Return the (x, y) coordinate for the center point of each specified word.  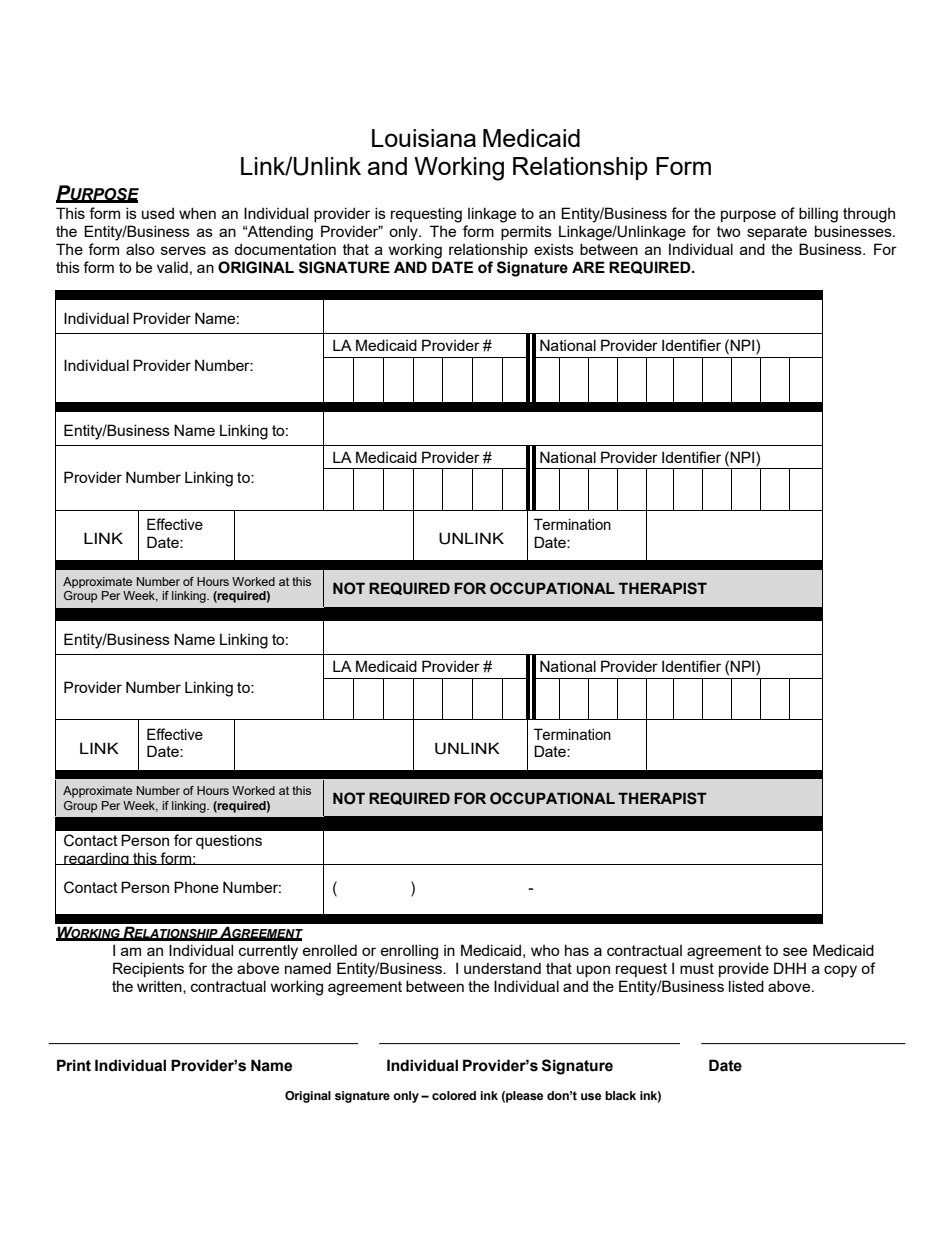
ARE (588, 267)
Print (74, 1065)
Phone (196, 887)
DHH (790, 968)
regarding (96, 858)
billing (818, 215)
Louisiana (424, 138)
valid (172, 267)
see (795, 951)
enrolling (409, 952)
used (158, 213)
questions (229, 841)
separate (777, 233)
